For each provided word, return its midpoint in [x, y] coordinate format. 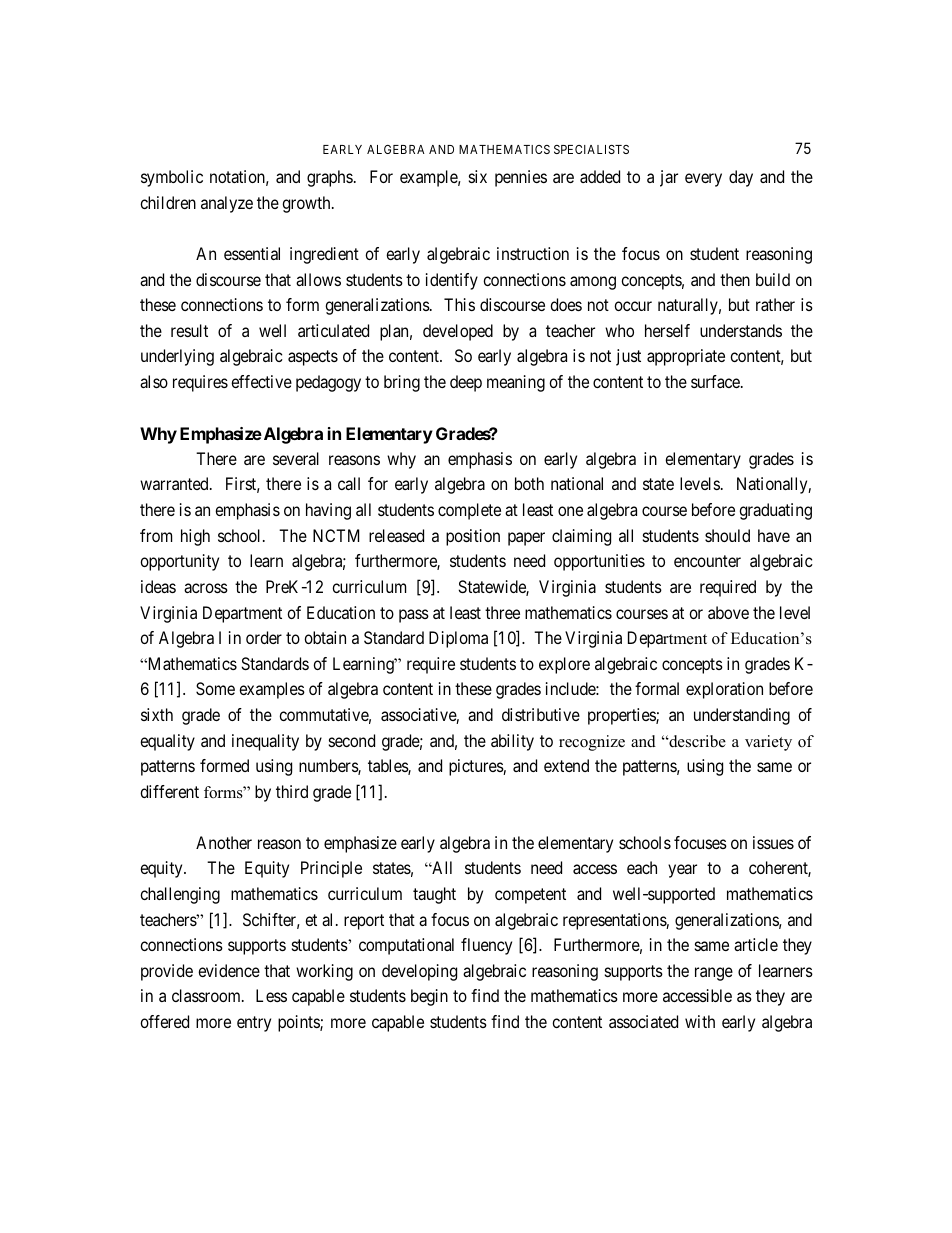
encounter [707, 561]
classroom [207, 995]
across [206, 588]
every [703, 180]
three [502, 612]
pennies [521, 178]
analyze [227, 204]
